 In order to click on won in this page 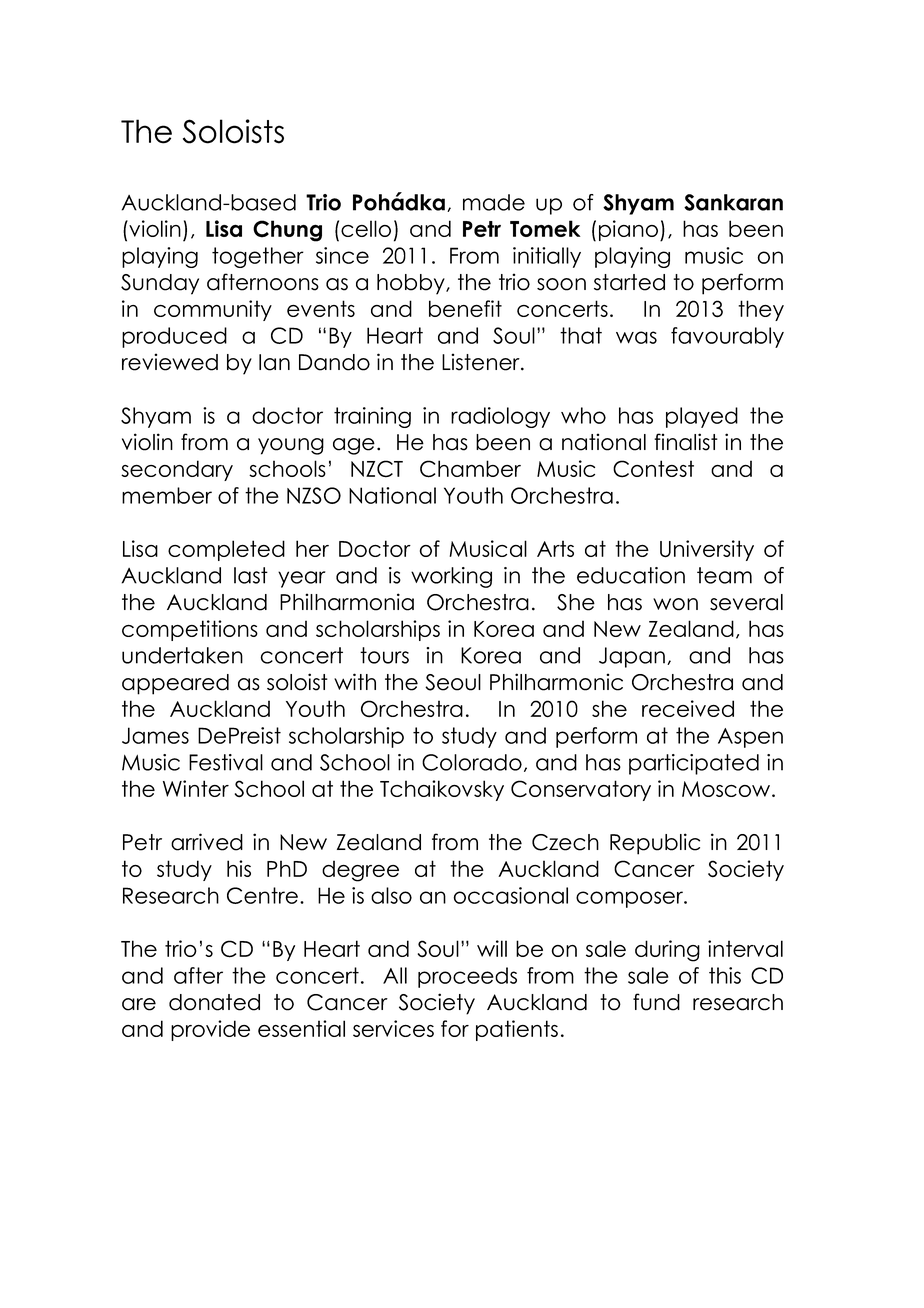, I will do `click(675, 604)`.
